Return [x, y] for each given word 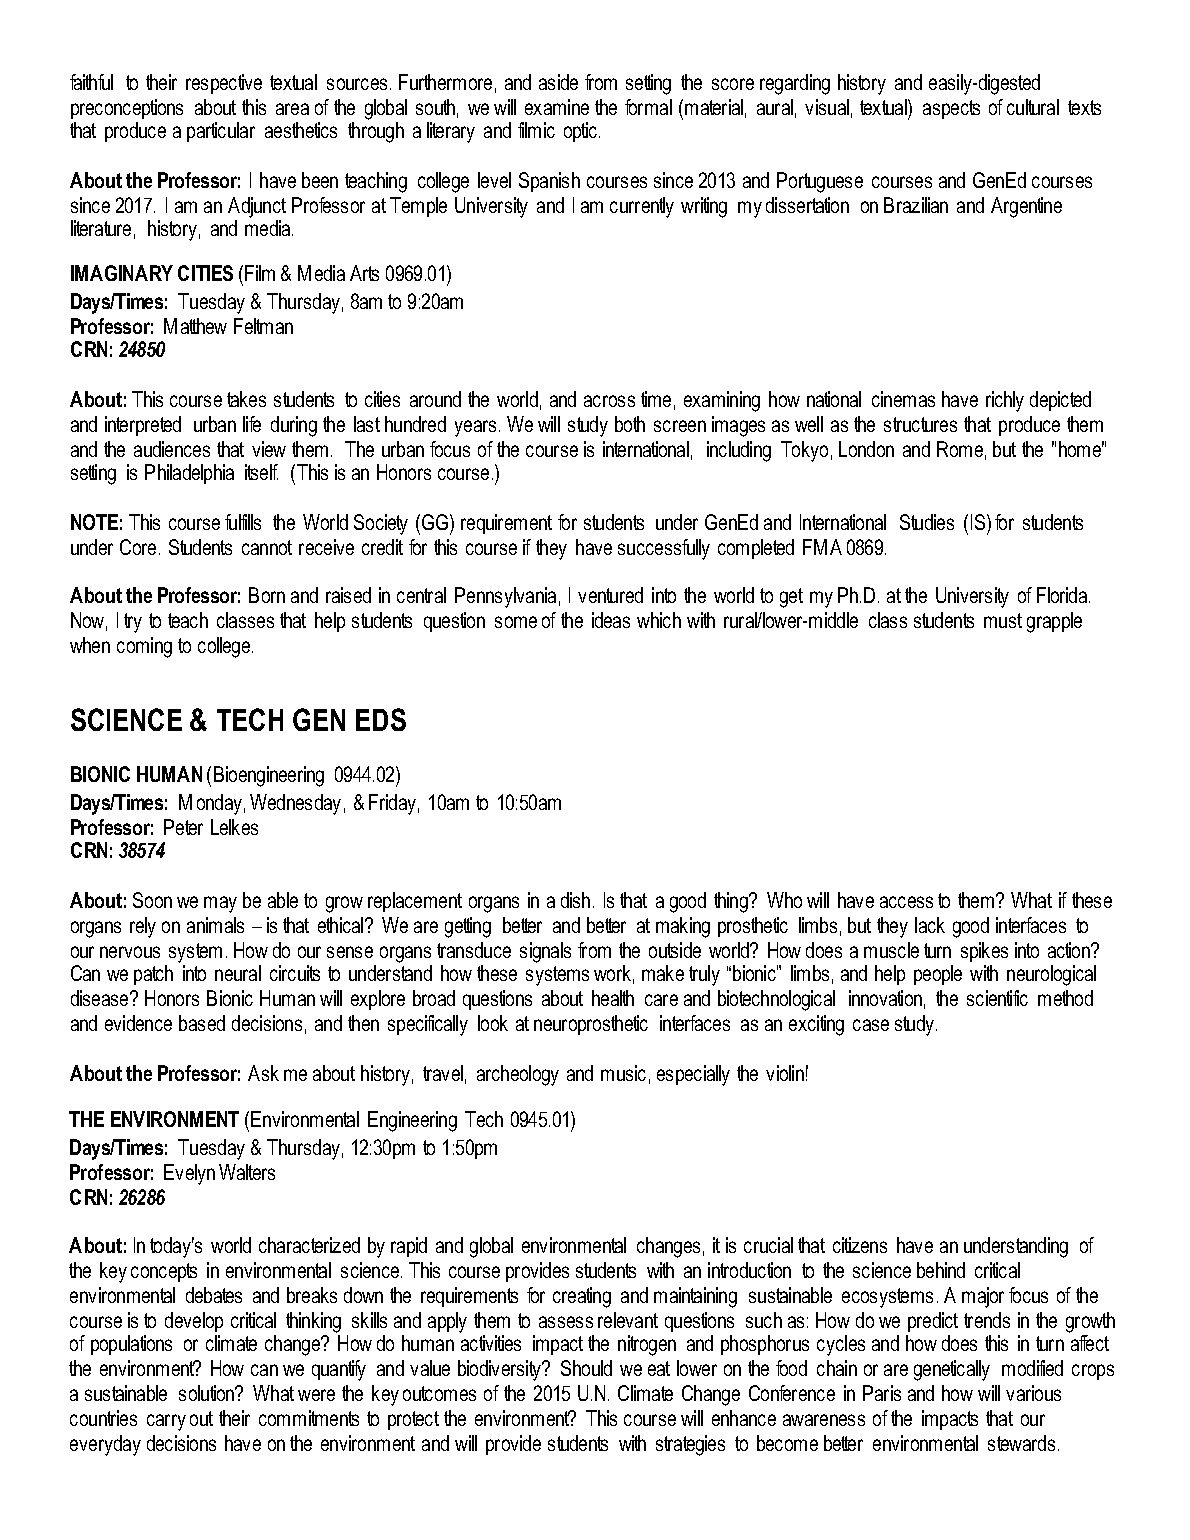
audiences [172, 449]
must [1003, 620]
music [623, 1073]
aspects [951, 109]
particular [221, 132]
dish [575, 900]
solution [208, 1393]
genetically [952, 1370]
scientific [997, 998]
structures [920, 424]
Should [586, 1368]
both [630, 424]
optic [580, 132]
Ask [263, 1073]
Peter [183, 827]
